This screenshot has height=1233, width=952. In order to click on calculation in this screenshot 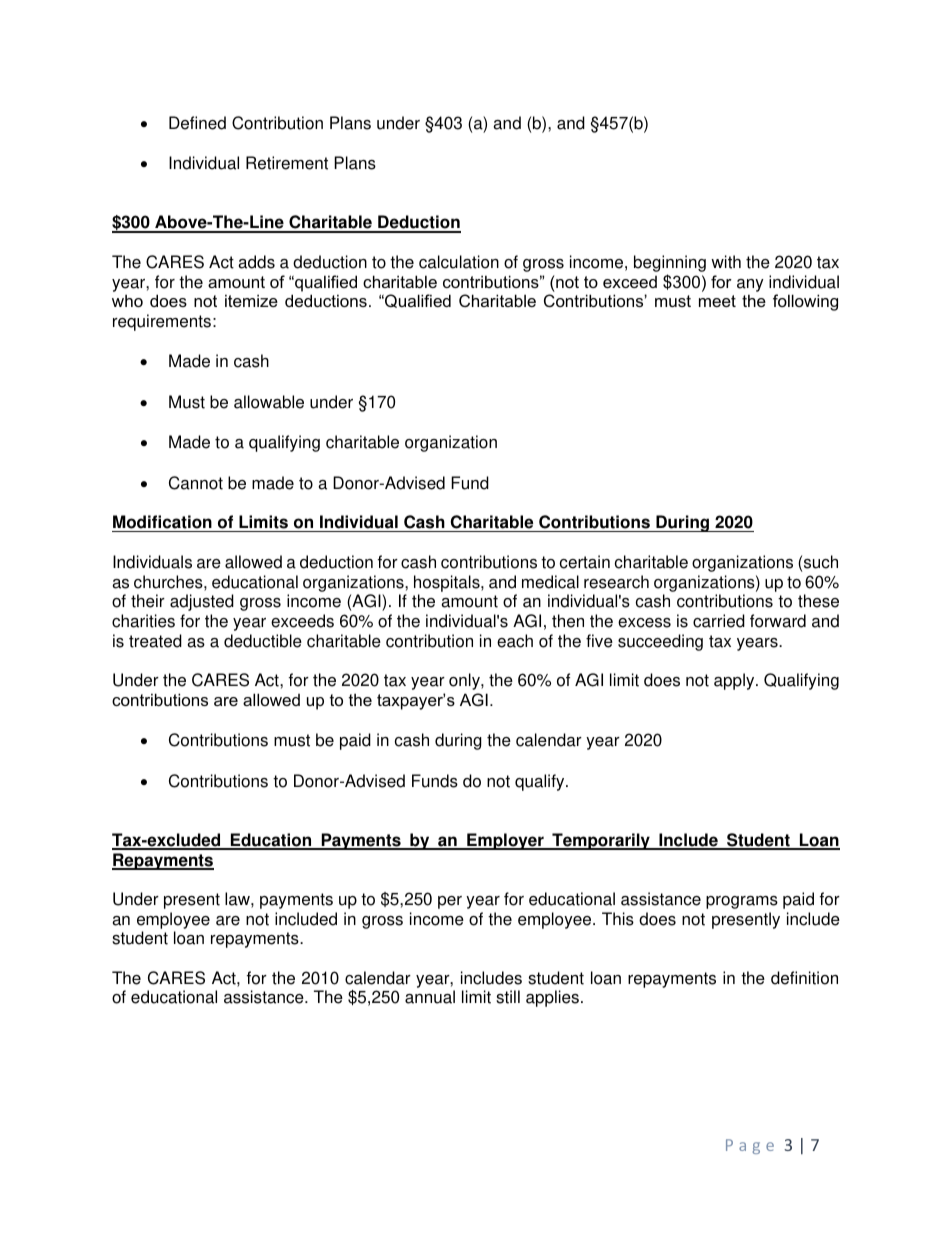, I will do `click(459, 262)`.
